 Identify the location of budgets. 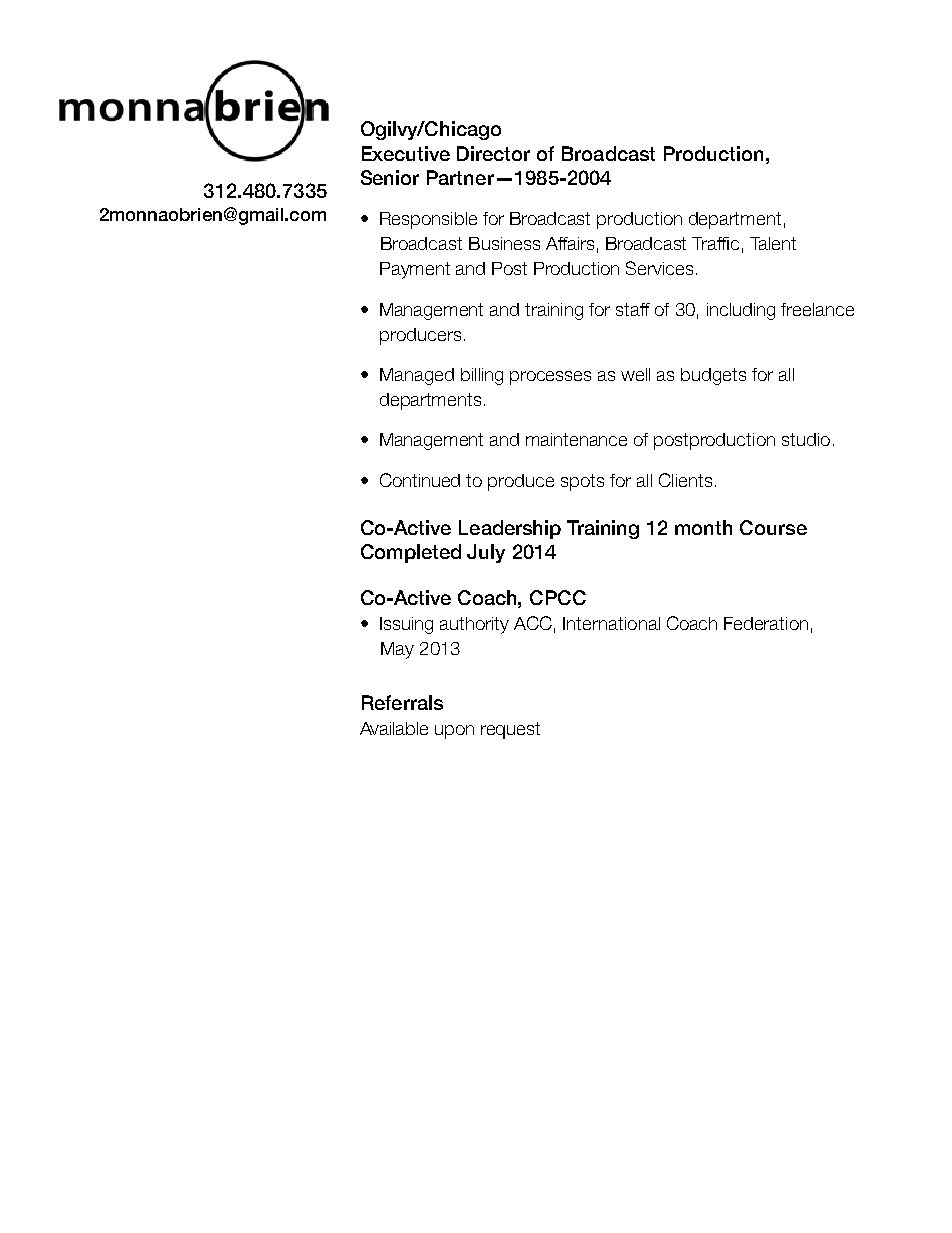
(713, 376).
